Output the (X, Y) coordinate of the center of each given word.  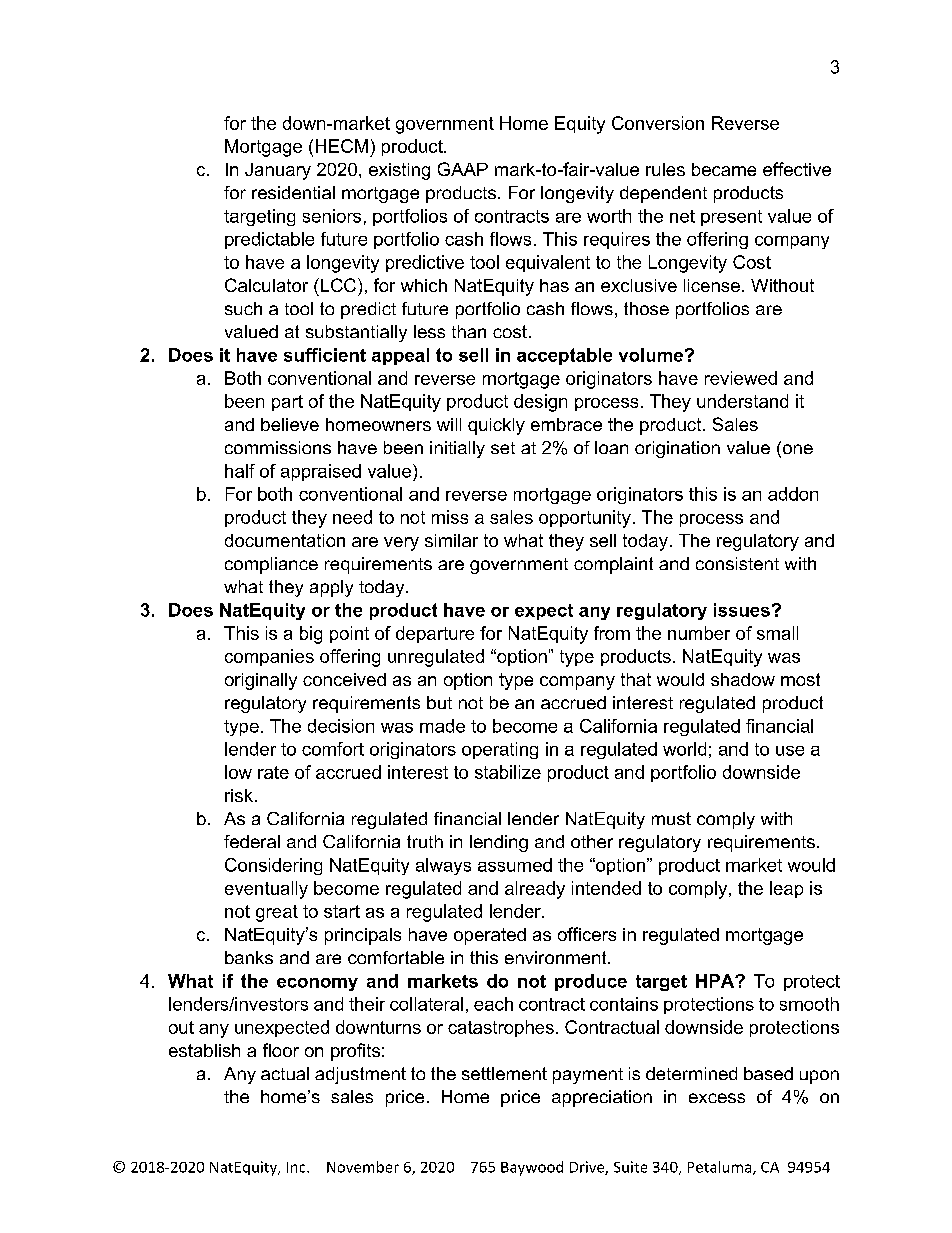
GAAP (463, 169)
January (278, 171)
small (777, 633)
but (439, 702)
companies (269, 657)
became (724, 169)
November (363, 1167)
